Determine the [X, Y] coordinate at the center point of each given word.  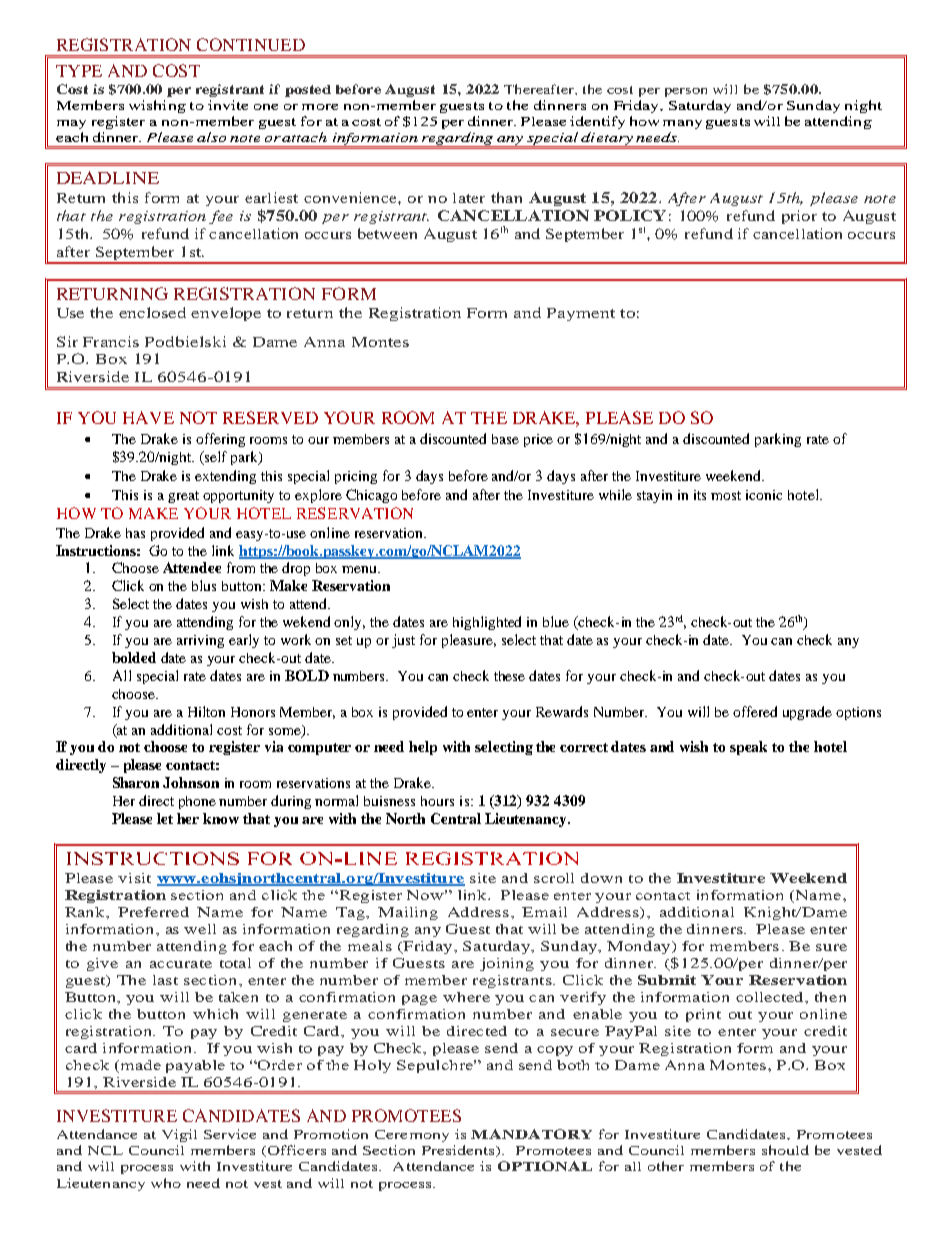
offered [755, 711]
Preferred [153, 912]
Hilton [206, 711]
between [387, 233]
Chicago [371, 496]
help [423, 748]
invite [228, 105]
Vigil [179, 1135]
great [183, 497]
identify [597, 122]
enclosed [152, 312]
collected [771, 998]
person [686, 92]
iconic [764, 495]
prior [799, 217]
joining [507, 964]
